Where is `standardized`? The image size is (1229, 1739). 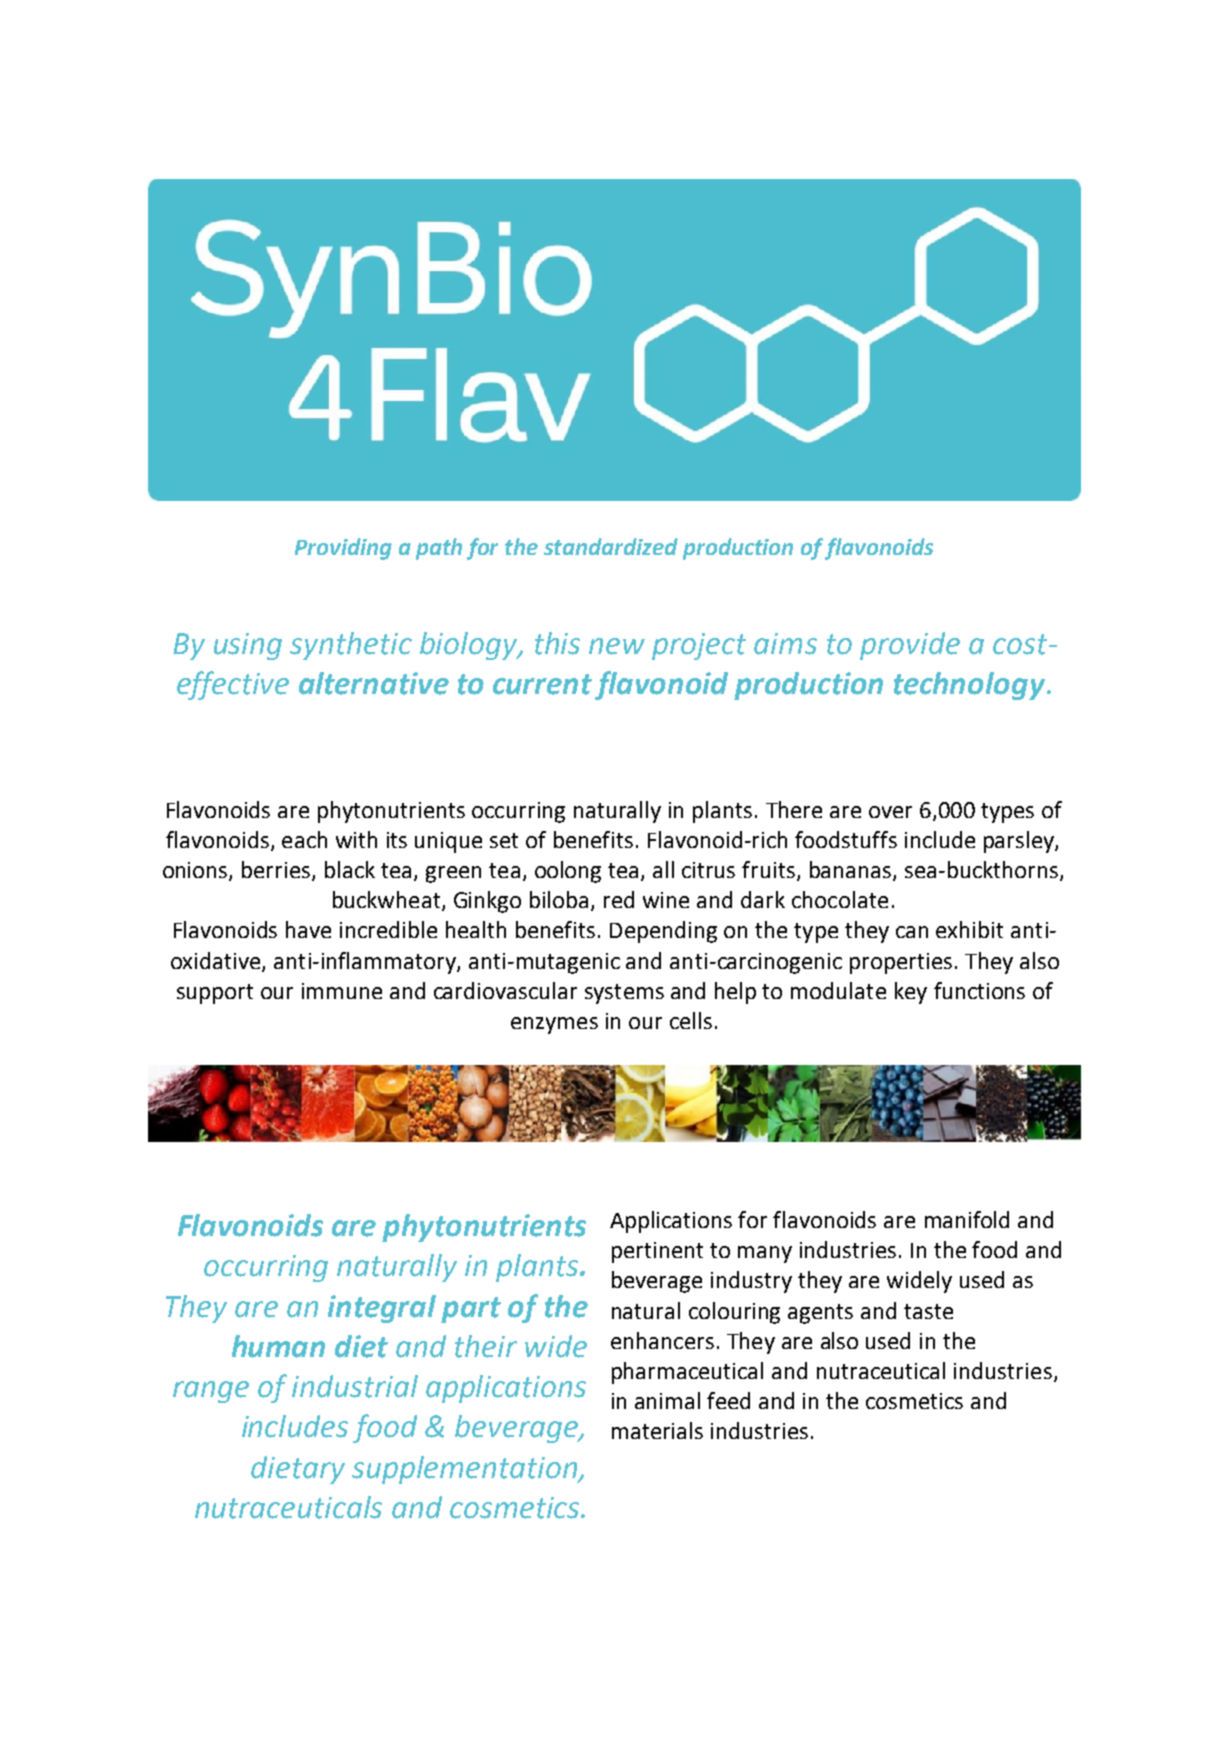 standardized is located at coordinates (611, 546).
